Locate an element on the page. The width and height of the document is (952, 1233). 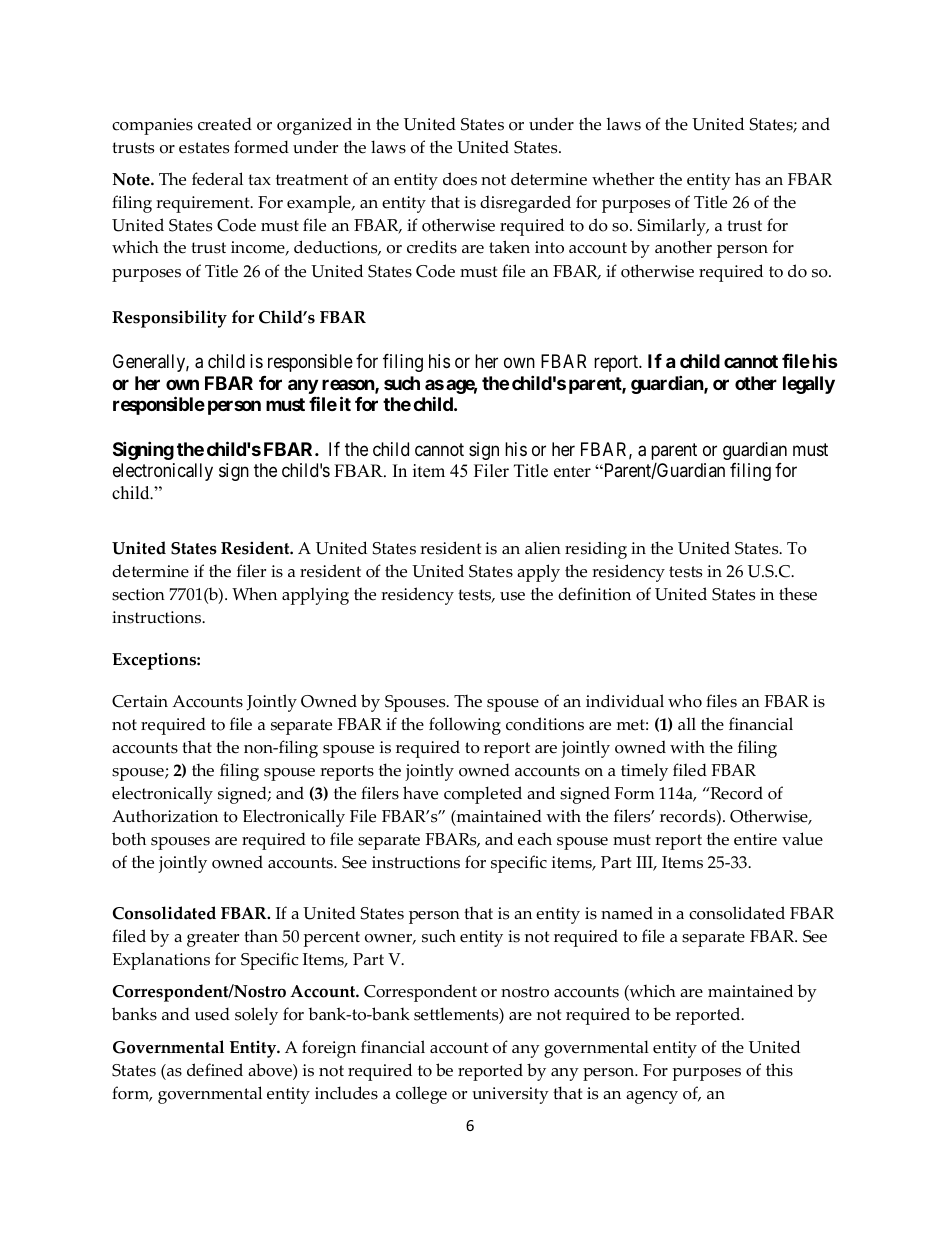
alien is located at coordinates (543, 548).
